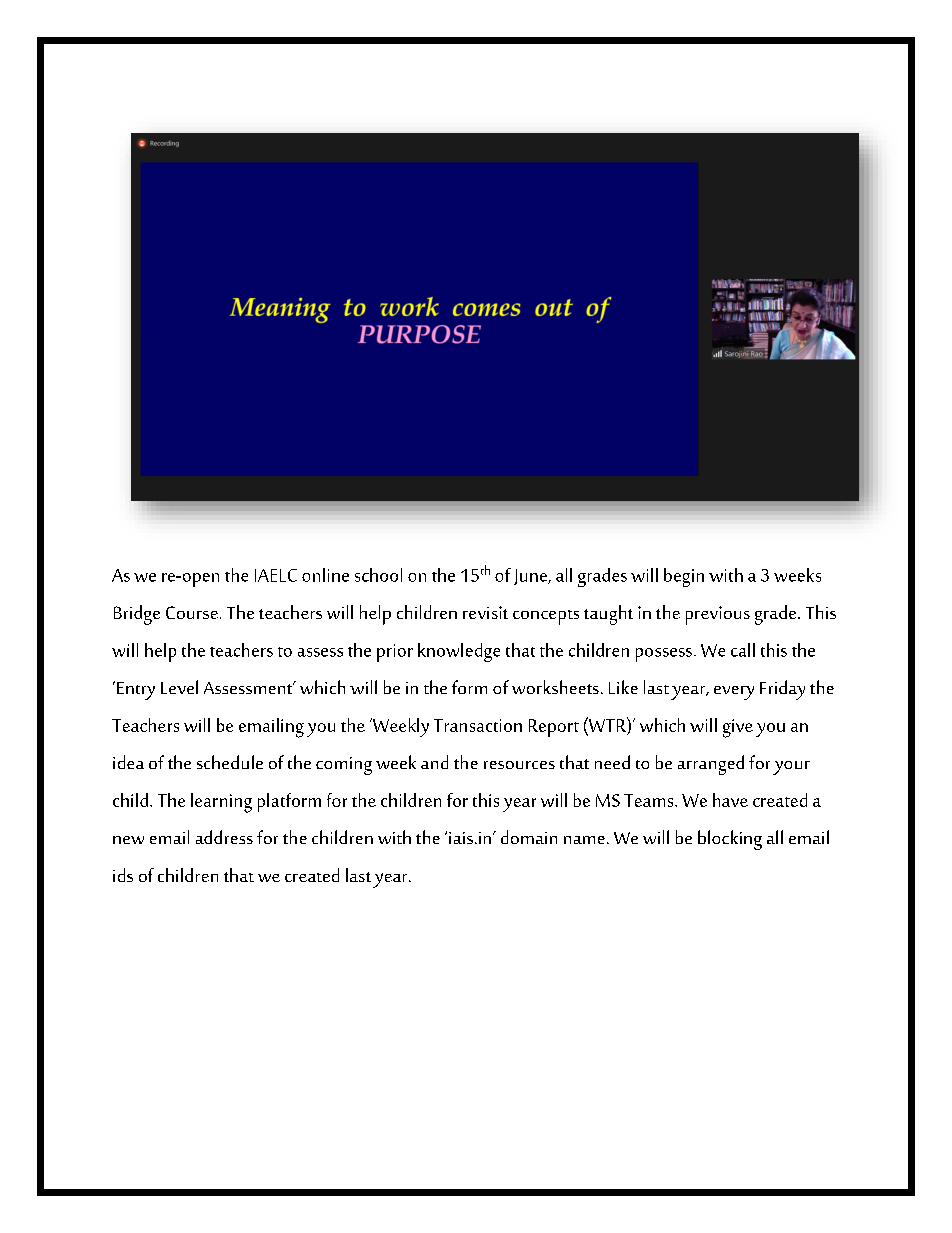  What do you see at coordinates (684, 577) in the page?
I see `begin` at bounding box center [684, 577].
